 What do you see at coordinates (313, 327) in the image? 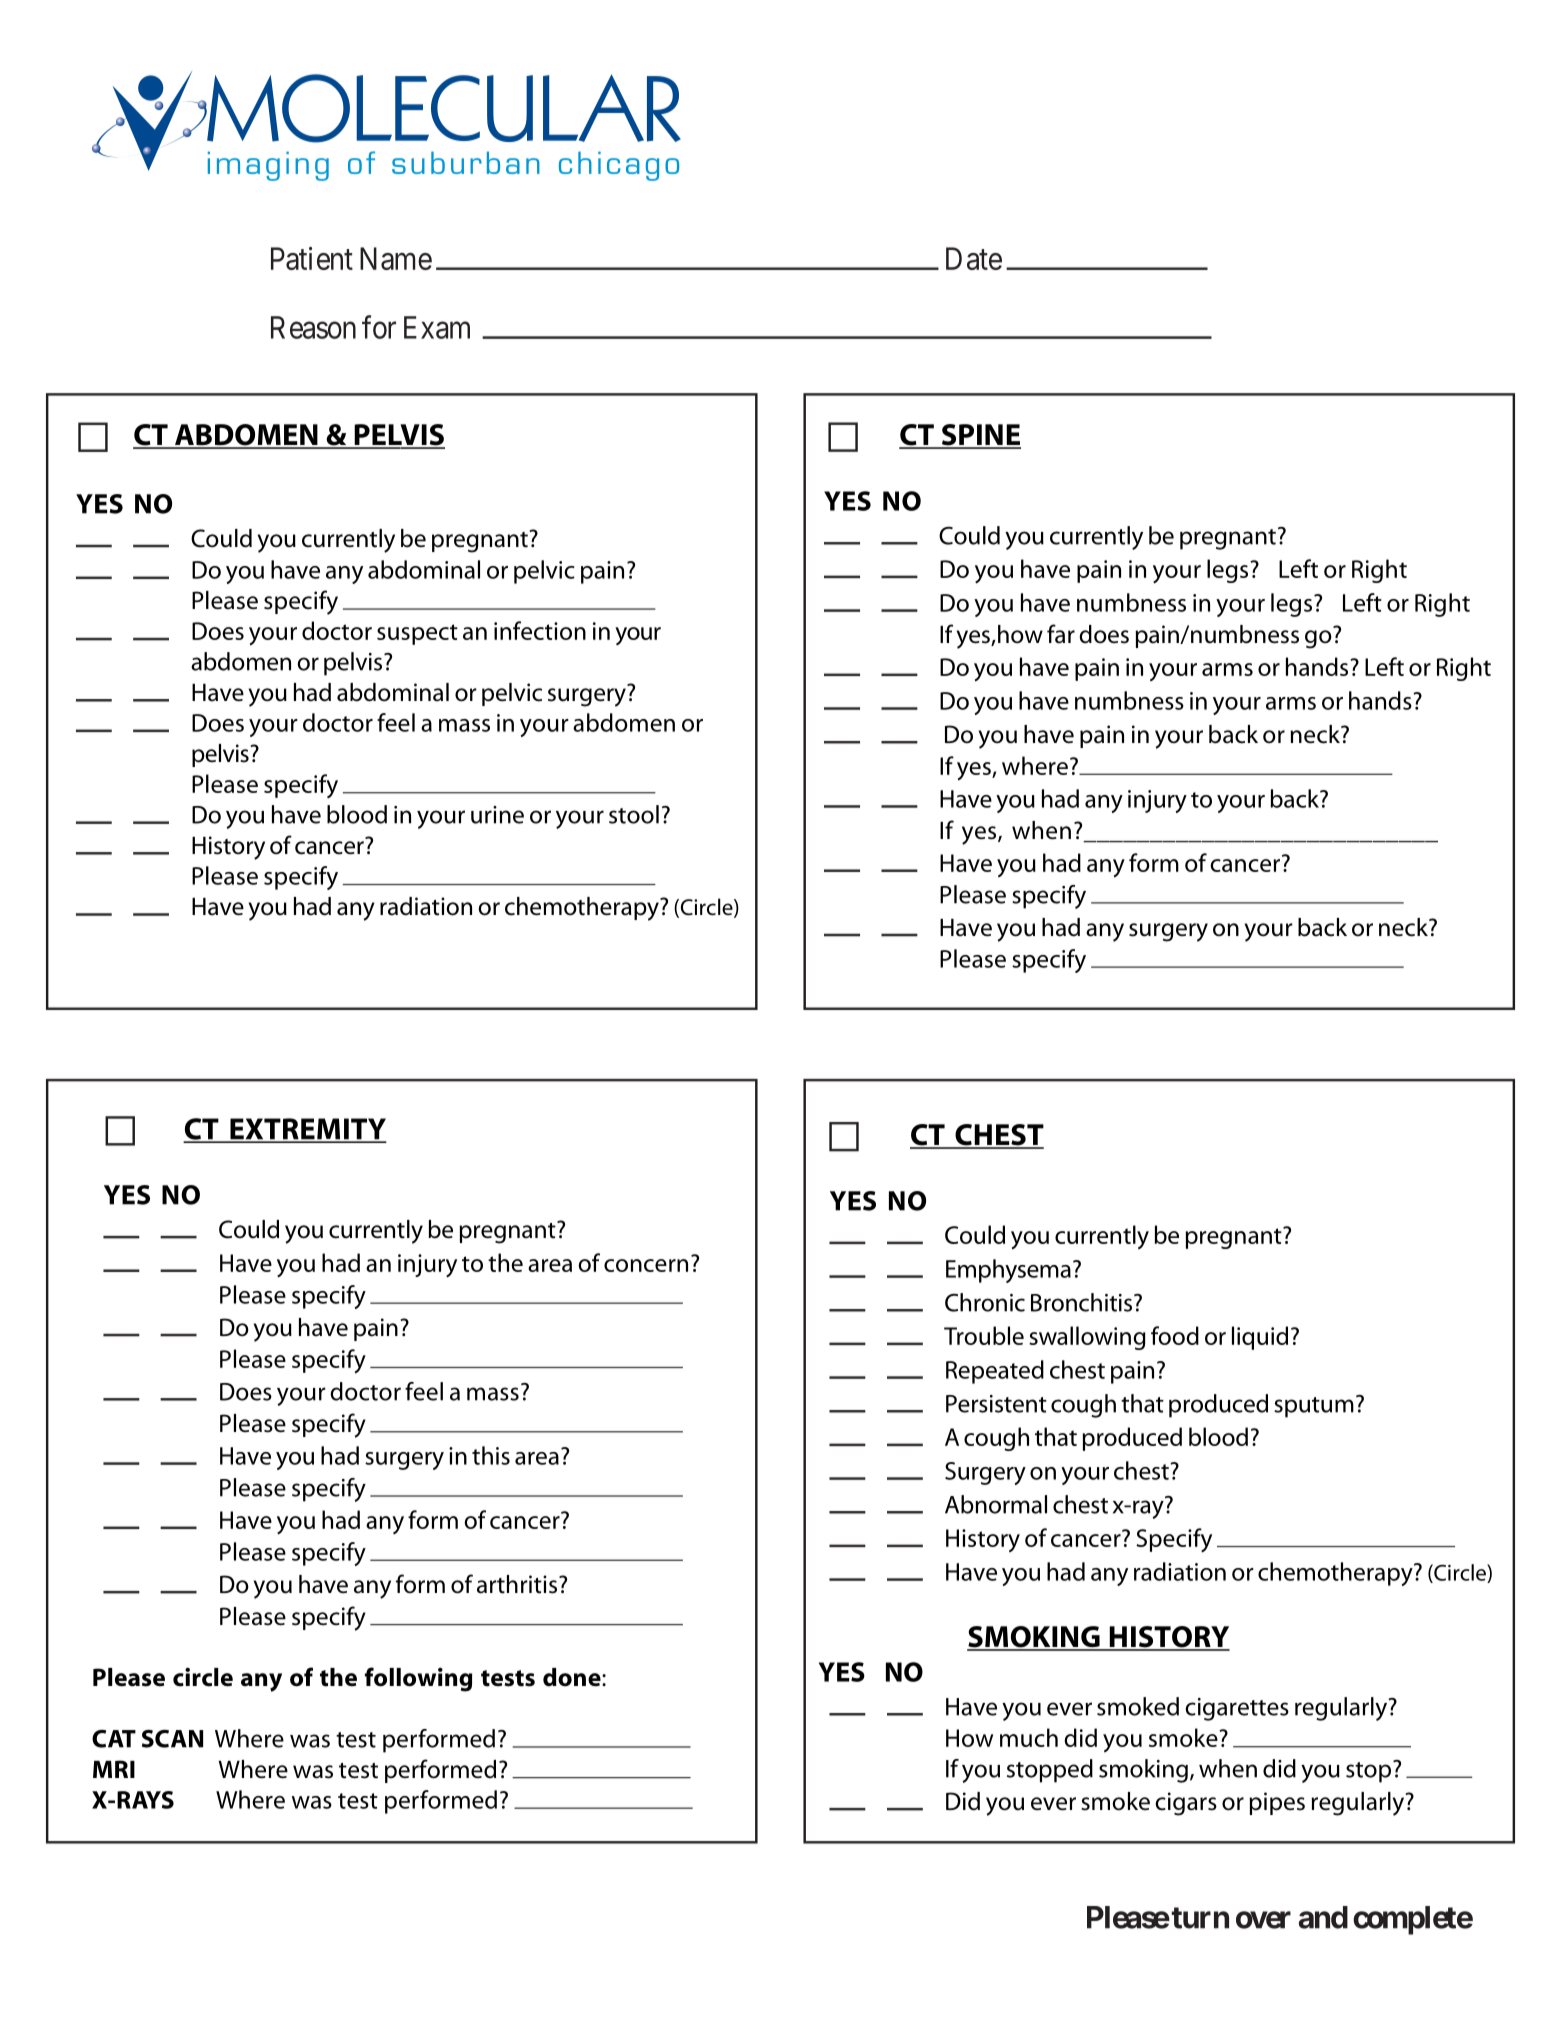
I see `Reason` at bounding box center [313, 327].
